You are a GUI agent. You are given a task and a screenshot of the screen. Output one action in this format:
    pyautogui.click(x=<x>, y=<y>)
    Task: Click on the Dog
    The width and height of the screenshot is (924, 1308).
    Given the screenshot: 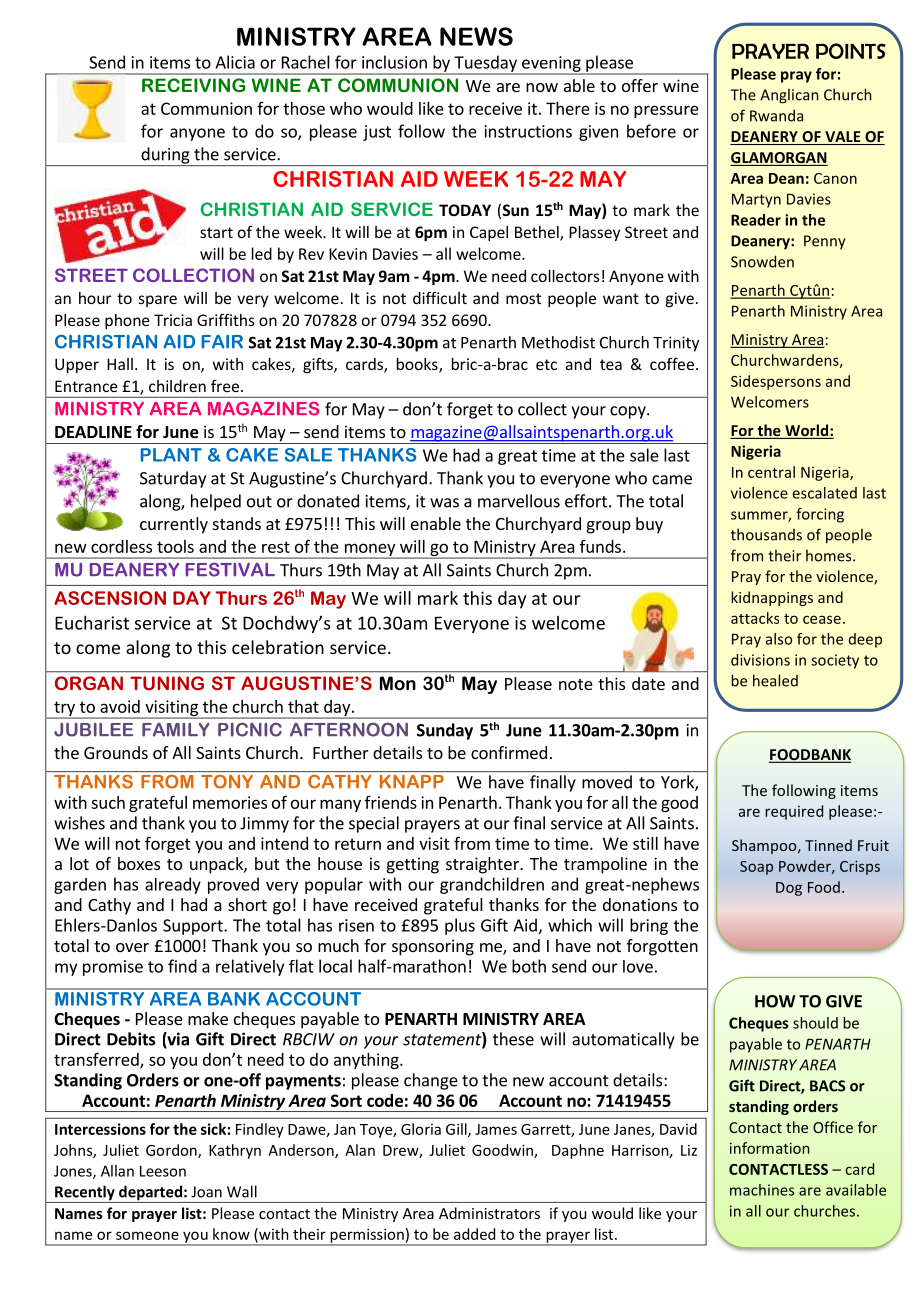 What is the action you would take?
    pyautogui.click(x=789, y=889)
